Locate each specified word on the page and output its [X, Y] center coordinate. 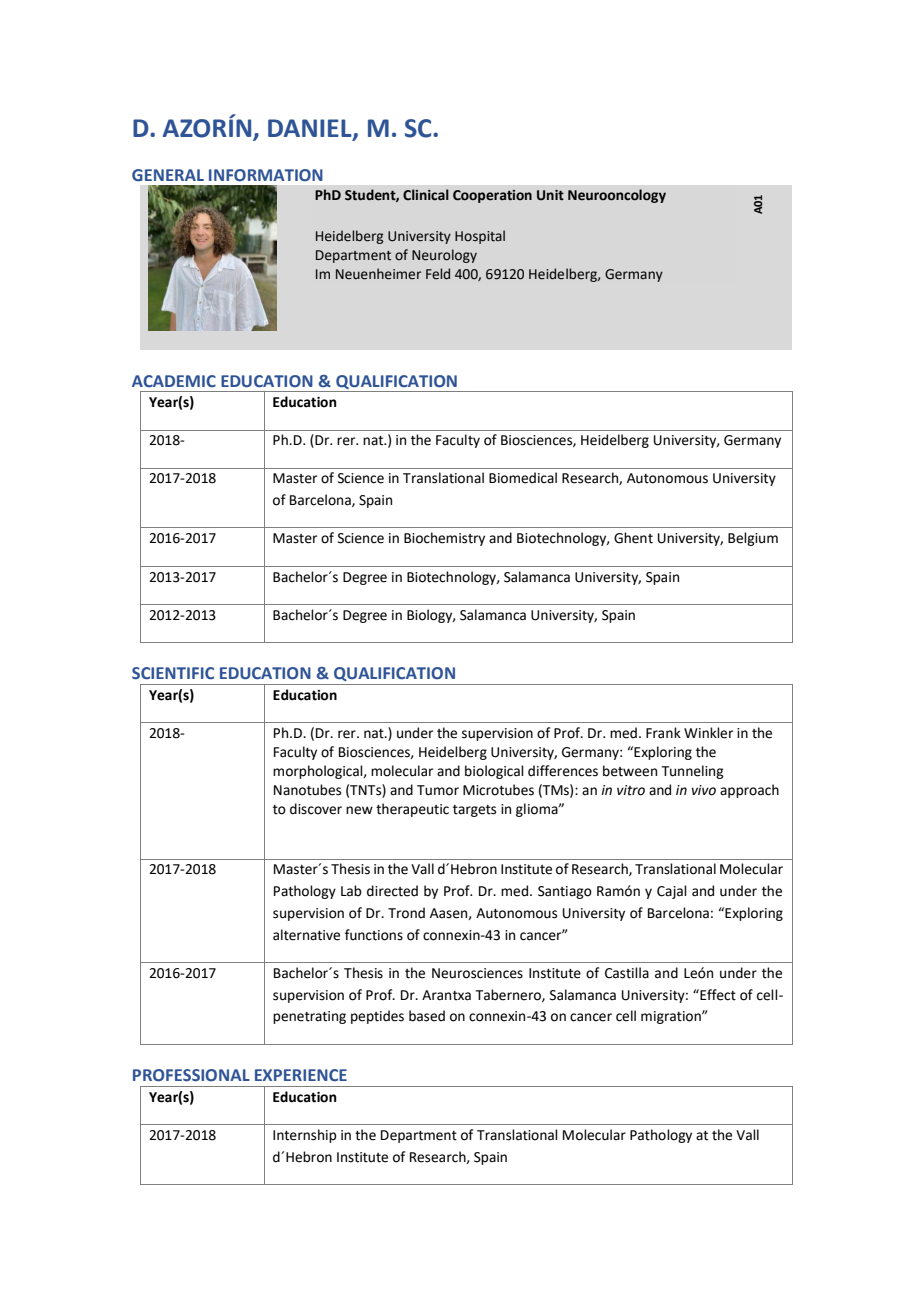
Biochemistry [444, 539]
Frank [663, 733]
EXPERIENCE [301, 1075]
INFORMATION [266, 175]
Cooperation [492, 196]
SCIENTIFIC [173, 673]
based [427, 1016]
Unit [550, 195]
